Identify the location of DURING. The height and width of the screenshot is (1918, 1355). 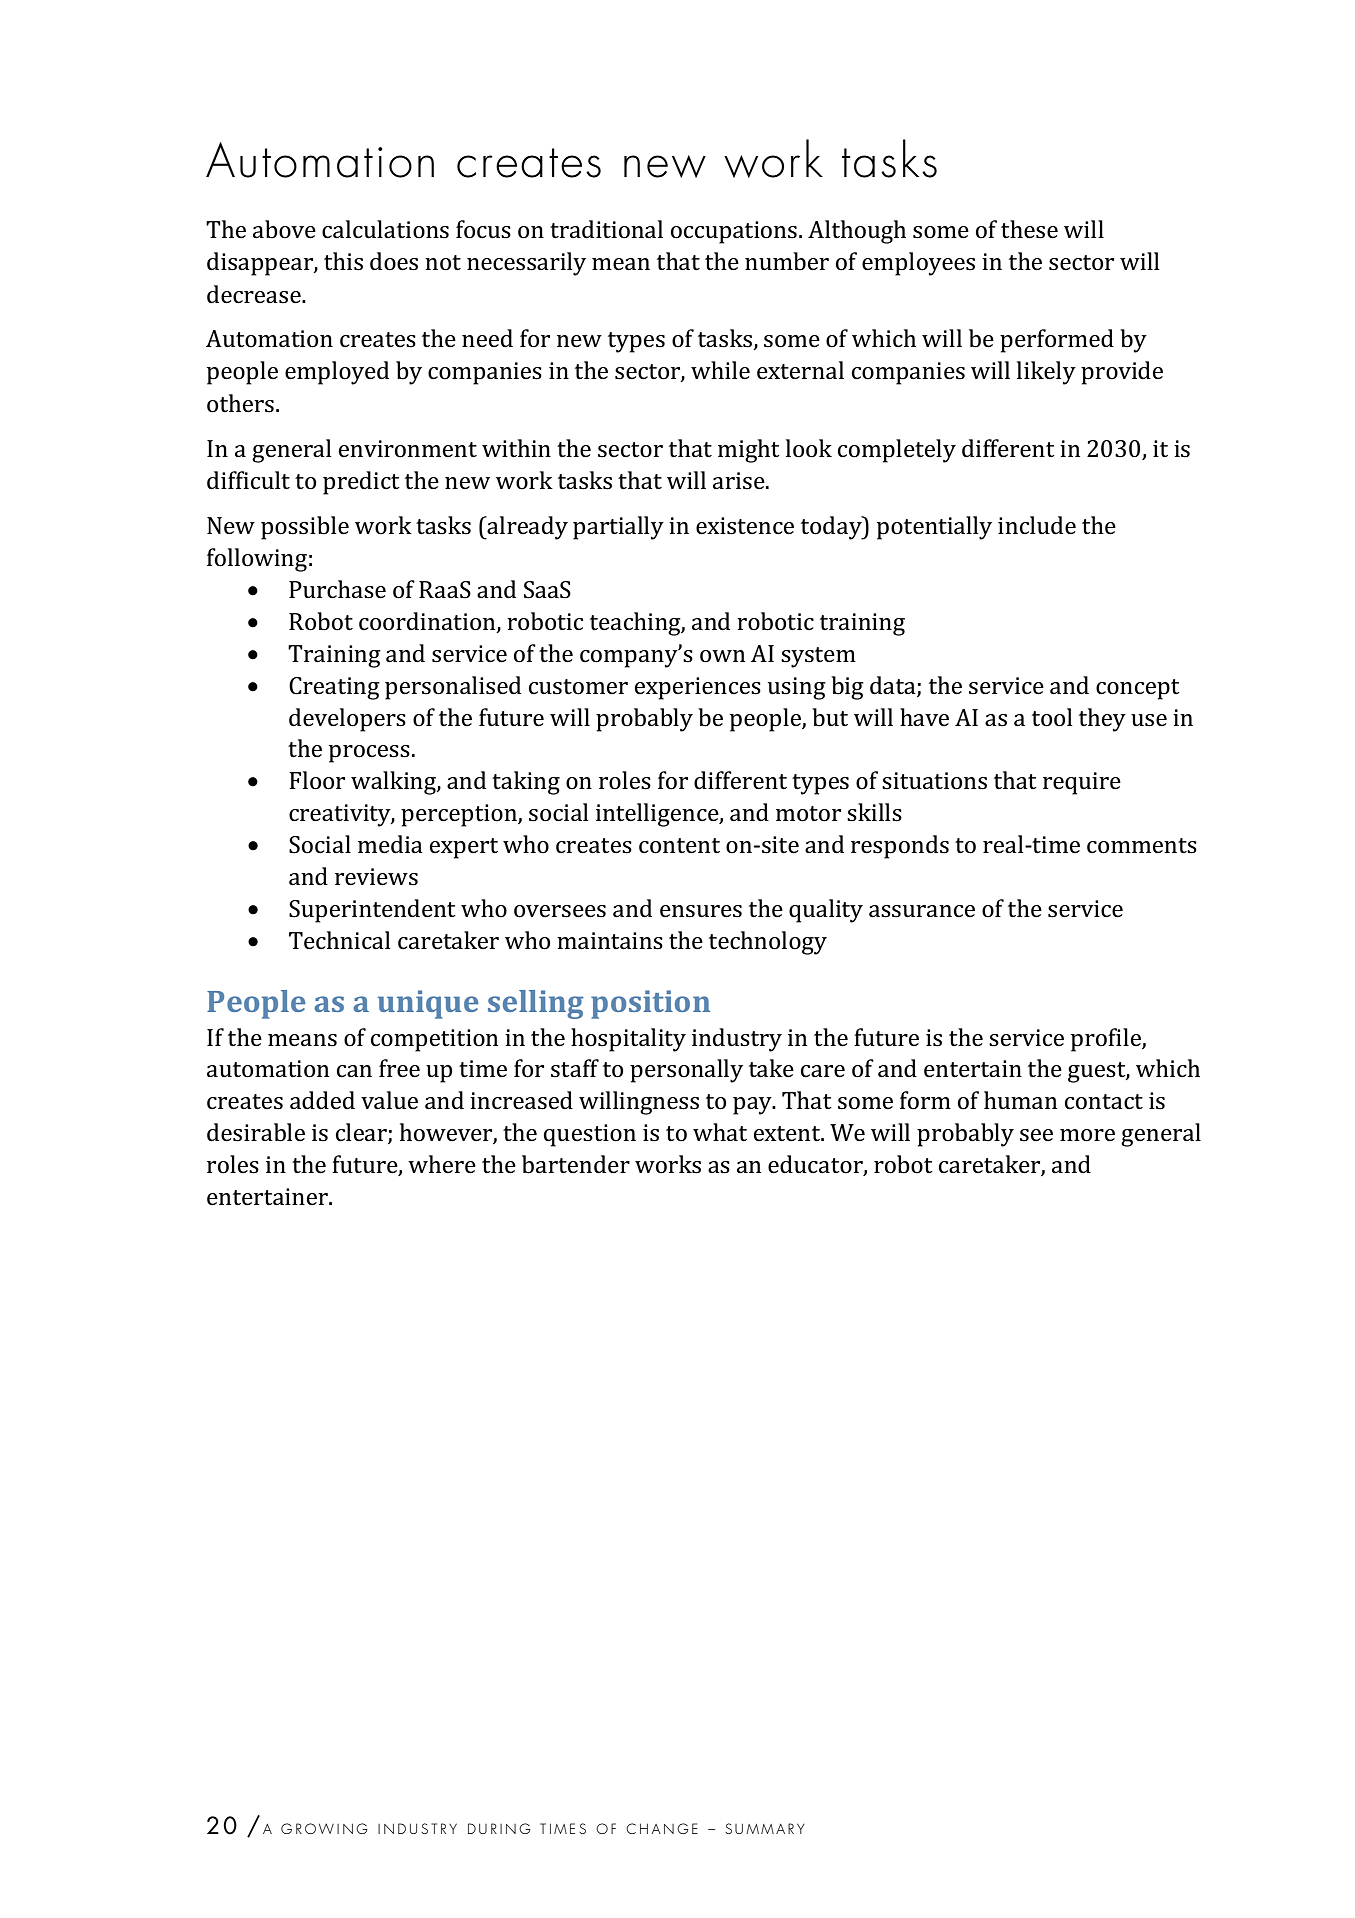
(499, 1828).
